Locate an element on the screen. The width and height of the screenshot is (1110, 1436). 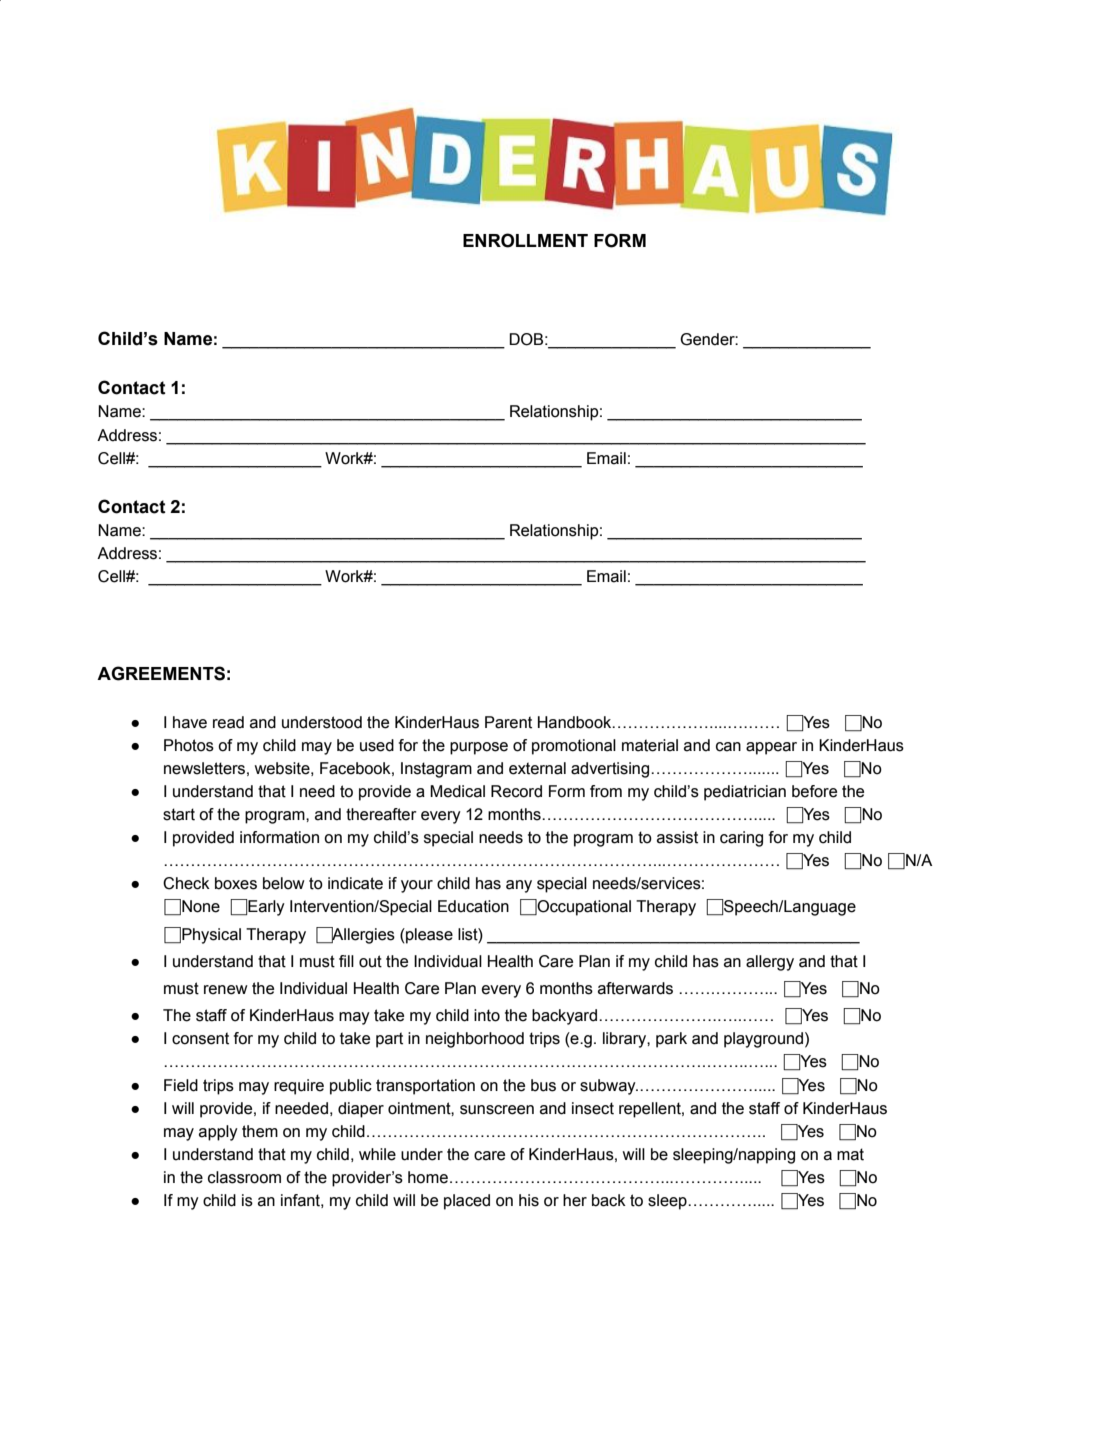
ENROLLMENT is located at coordinates (525, 240).
